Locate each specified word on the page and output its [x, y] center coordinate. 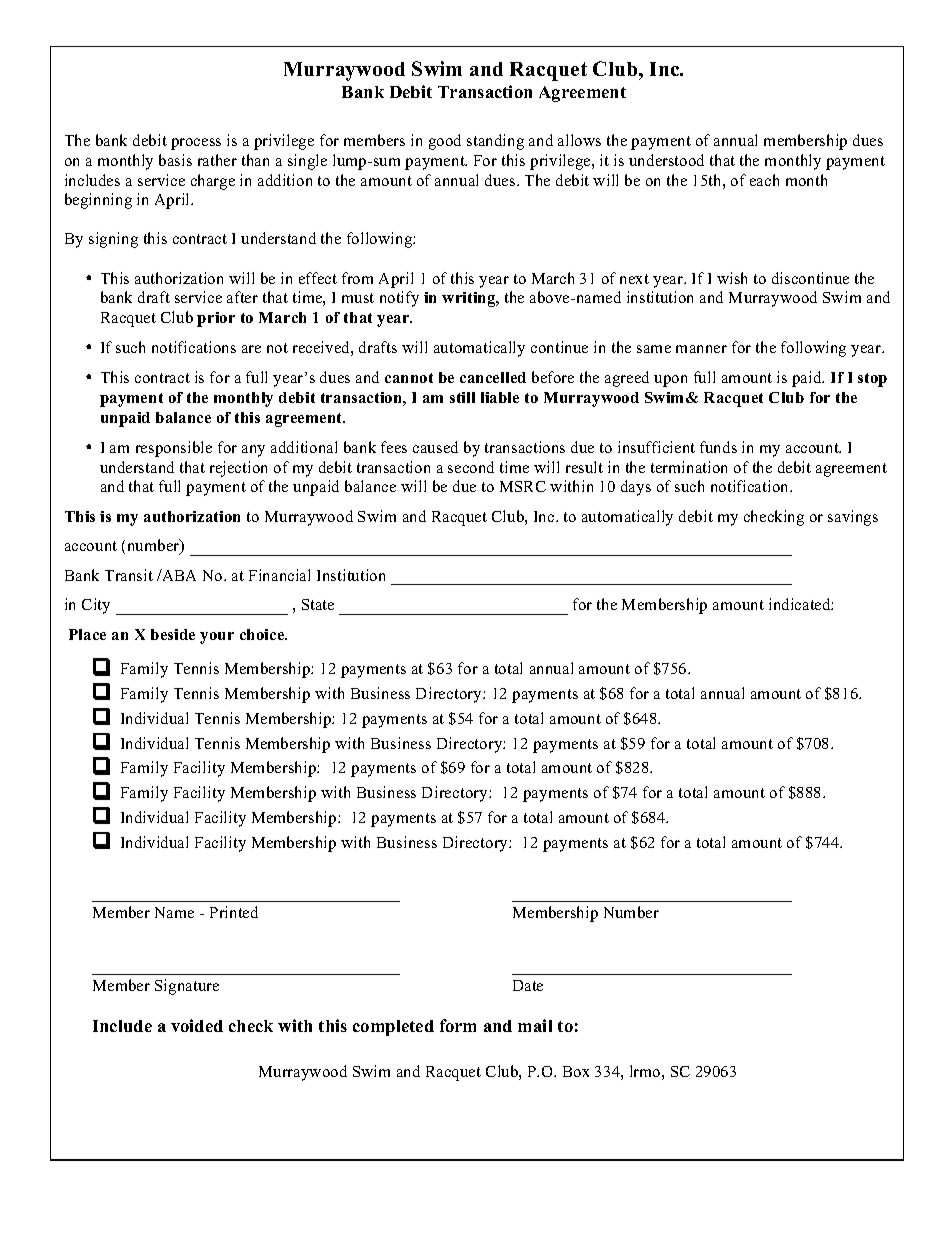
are [251, 349]
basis [175, 160]
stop [872, 380]
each [764, 180]
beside [173, 634]
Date [528, 985]
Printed [234, 912]
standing [495, 142]
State [318, 604]
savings [853, 518]
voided [197, 1025]
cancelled [493, 377]
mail [535, 1025]
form [458, 1025]
